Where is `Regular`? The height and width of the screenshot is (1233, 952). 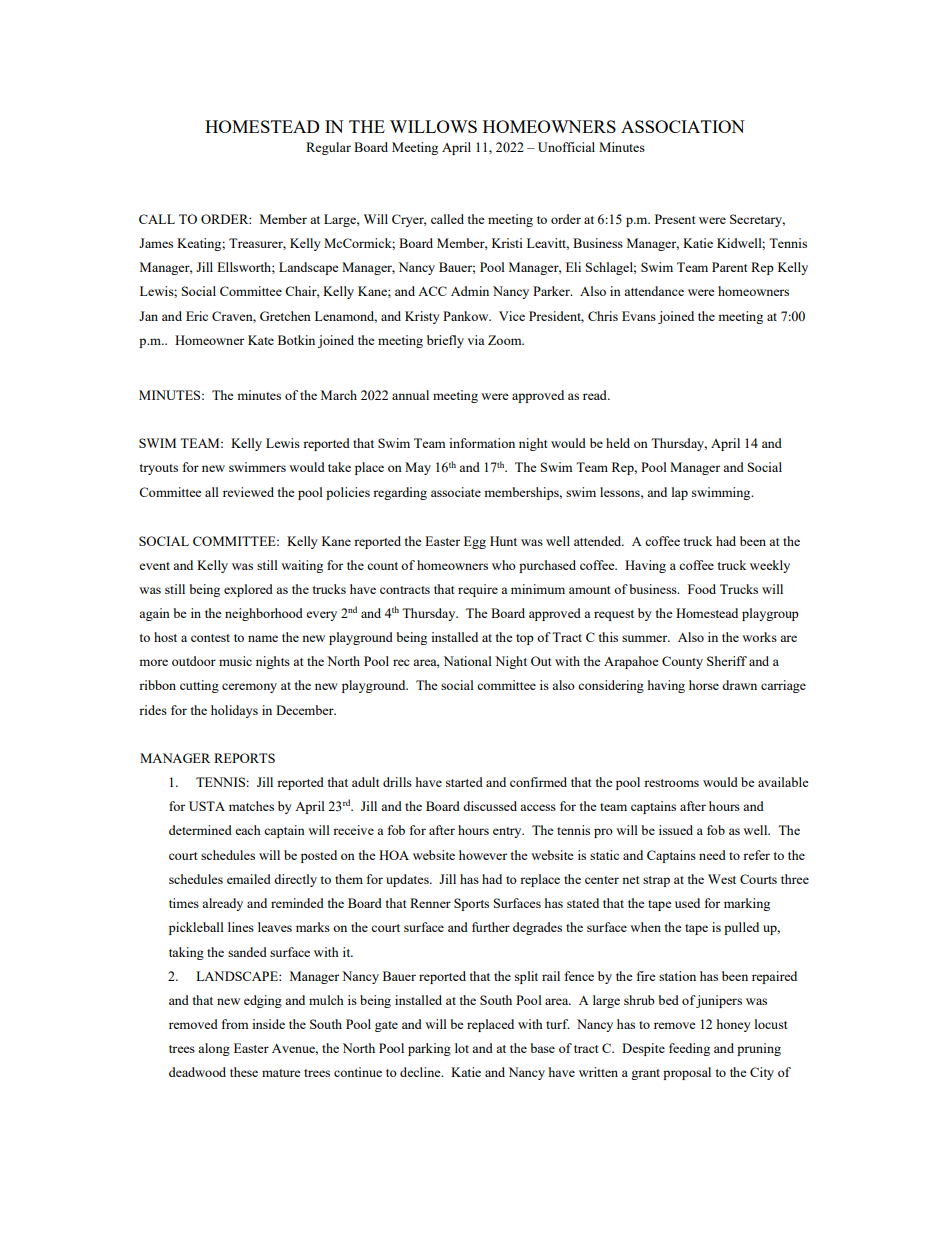 Regular is located at coordinates (328, 148).
